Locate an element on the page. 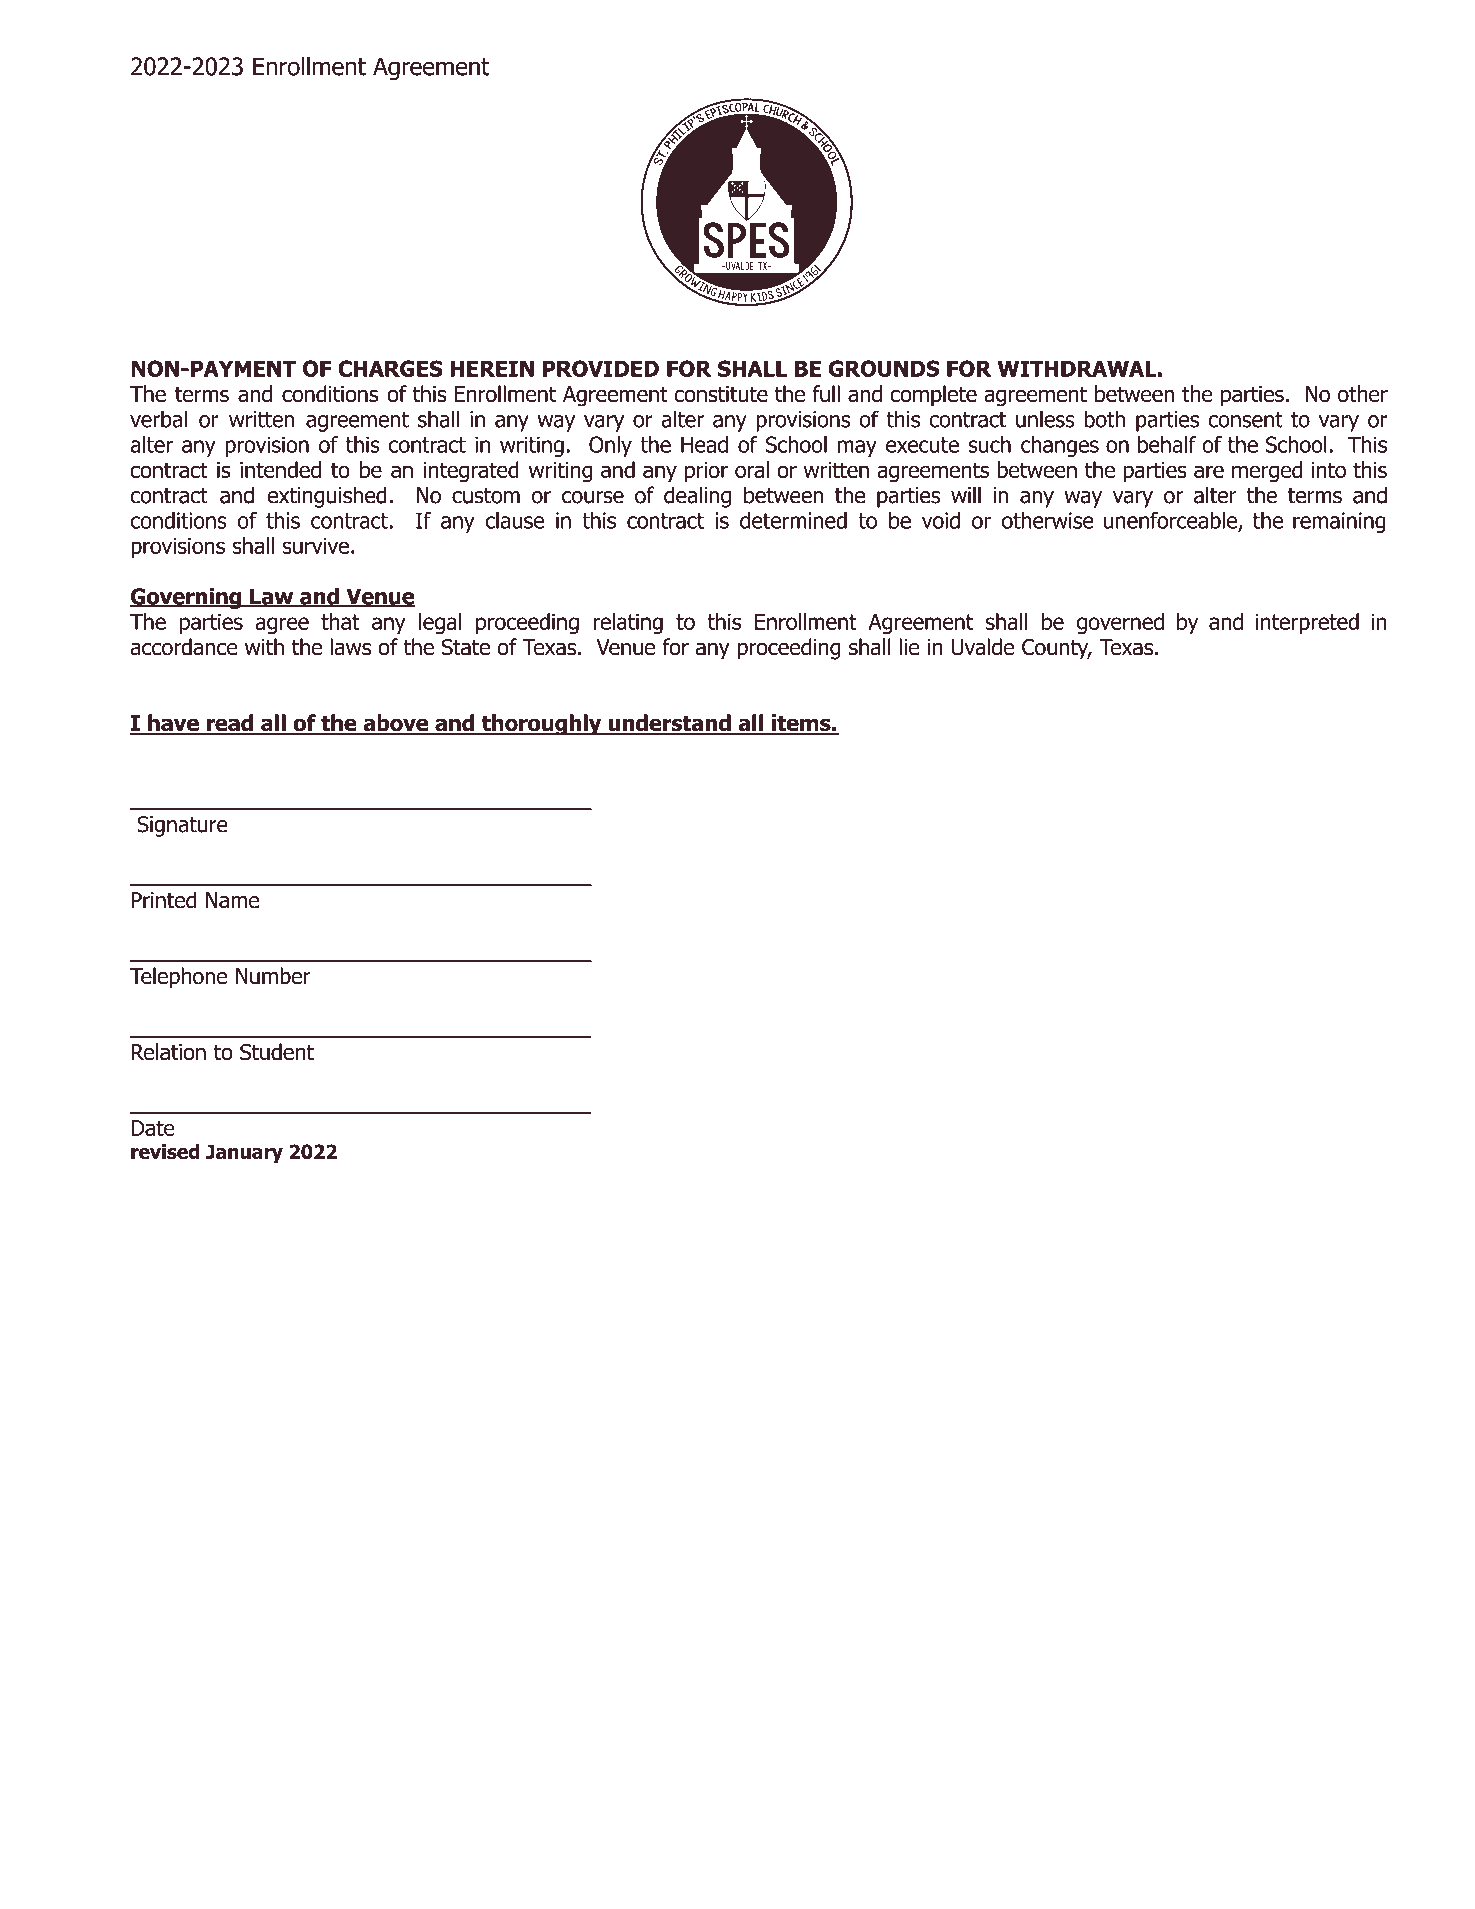 Image resolution: width=1475 pixels, height=1909 pixels. Uvalde is located at coordinates (982, 647).
